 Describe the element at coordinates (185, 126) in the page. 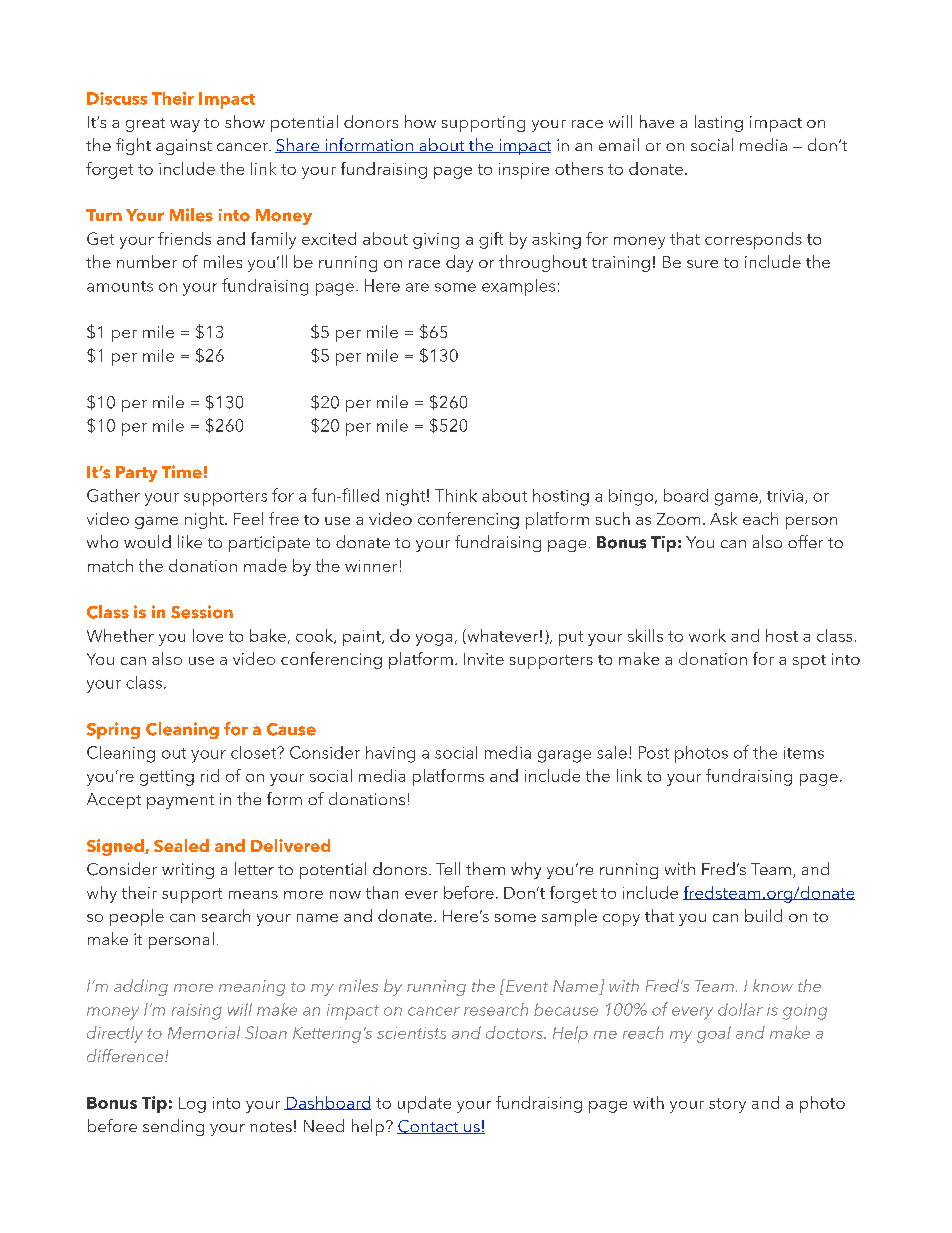

I see `way` at that location.
